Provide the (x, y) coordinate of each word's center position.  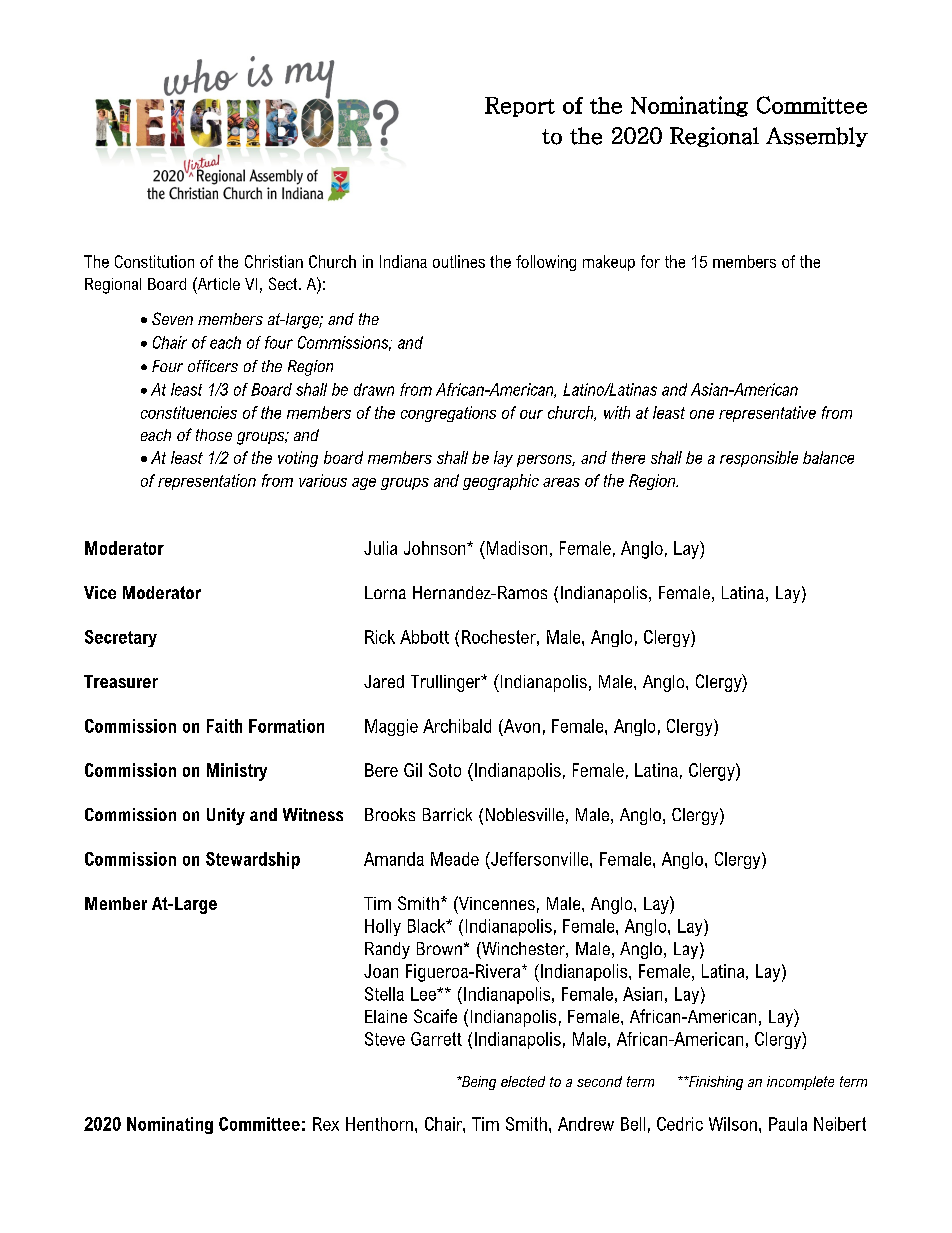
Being (478, 1083)
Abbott (424, 637)
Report (520, 107)
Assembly (817, 137)
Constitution (154, 261)
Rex (326, 1124)
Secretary (121, 638)
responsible (759, 459)
